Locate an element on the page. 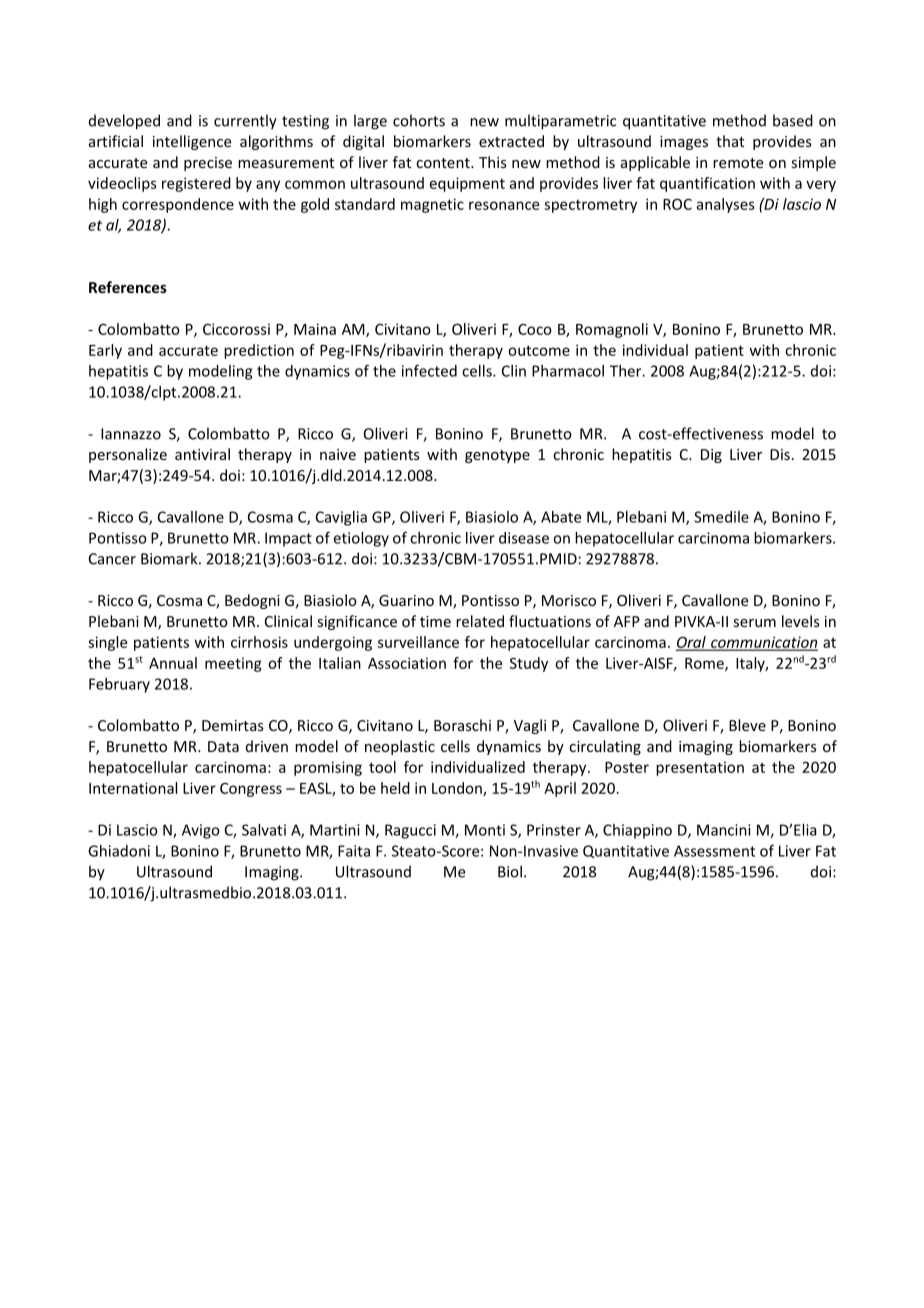  Congress is located at coordinates (251, 790).
